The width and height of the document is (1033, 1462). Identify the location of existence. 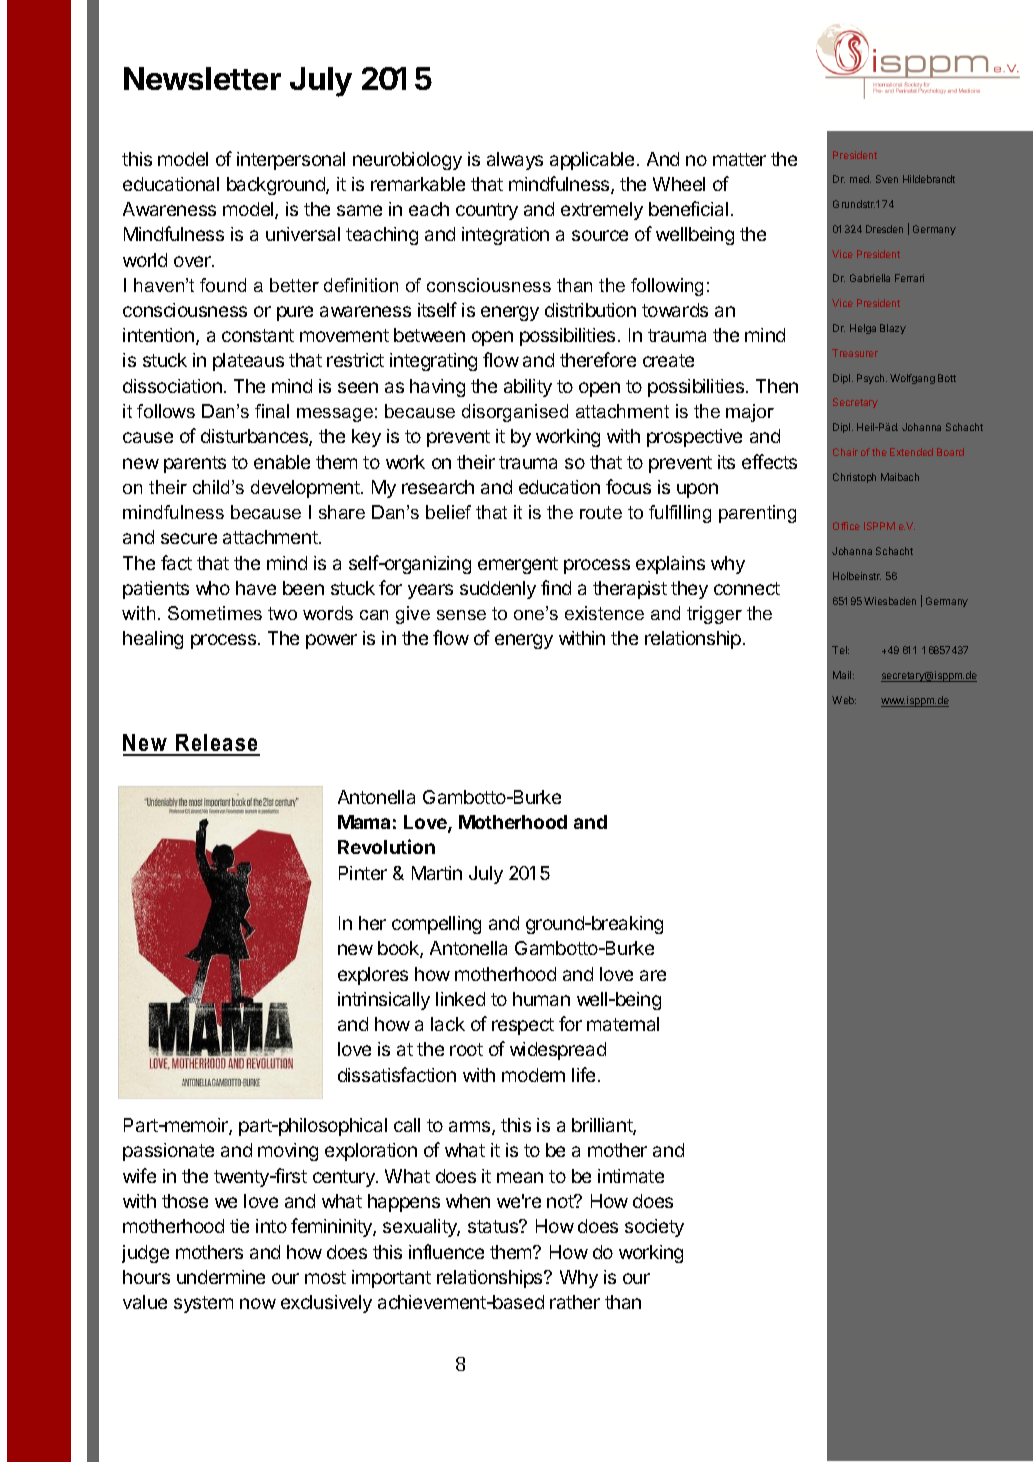
(604, 613).
